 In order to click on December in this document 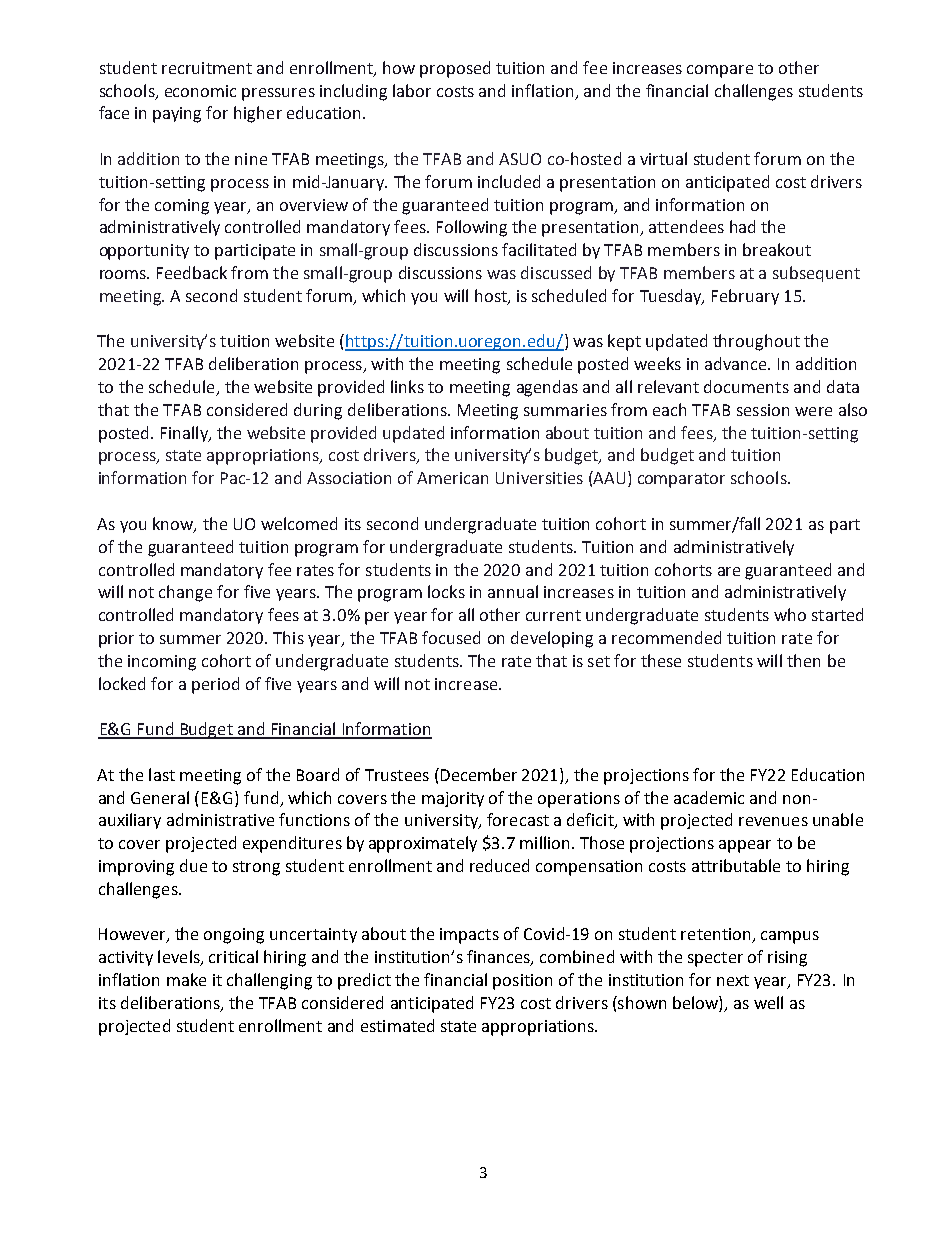, I will do `click(479, 774)`.
